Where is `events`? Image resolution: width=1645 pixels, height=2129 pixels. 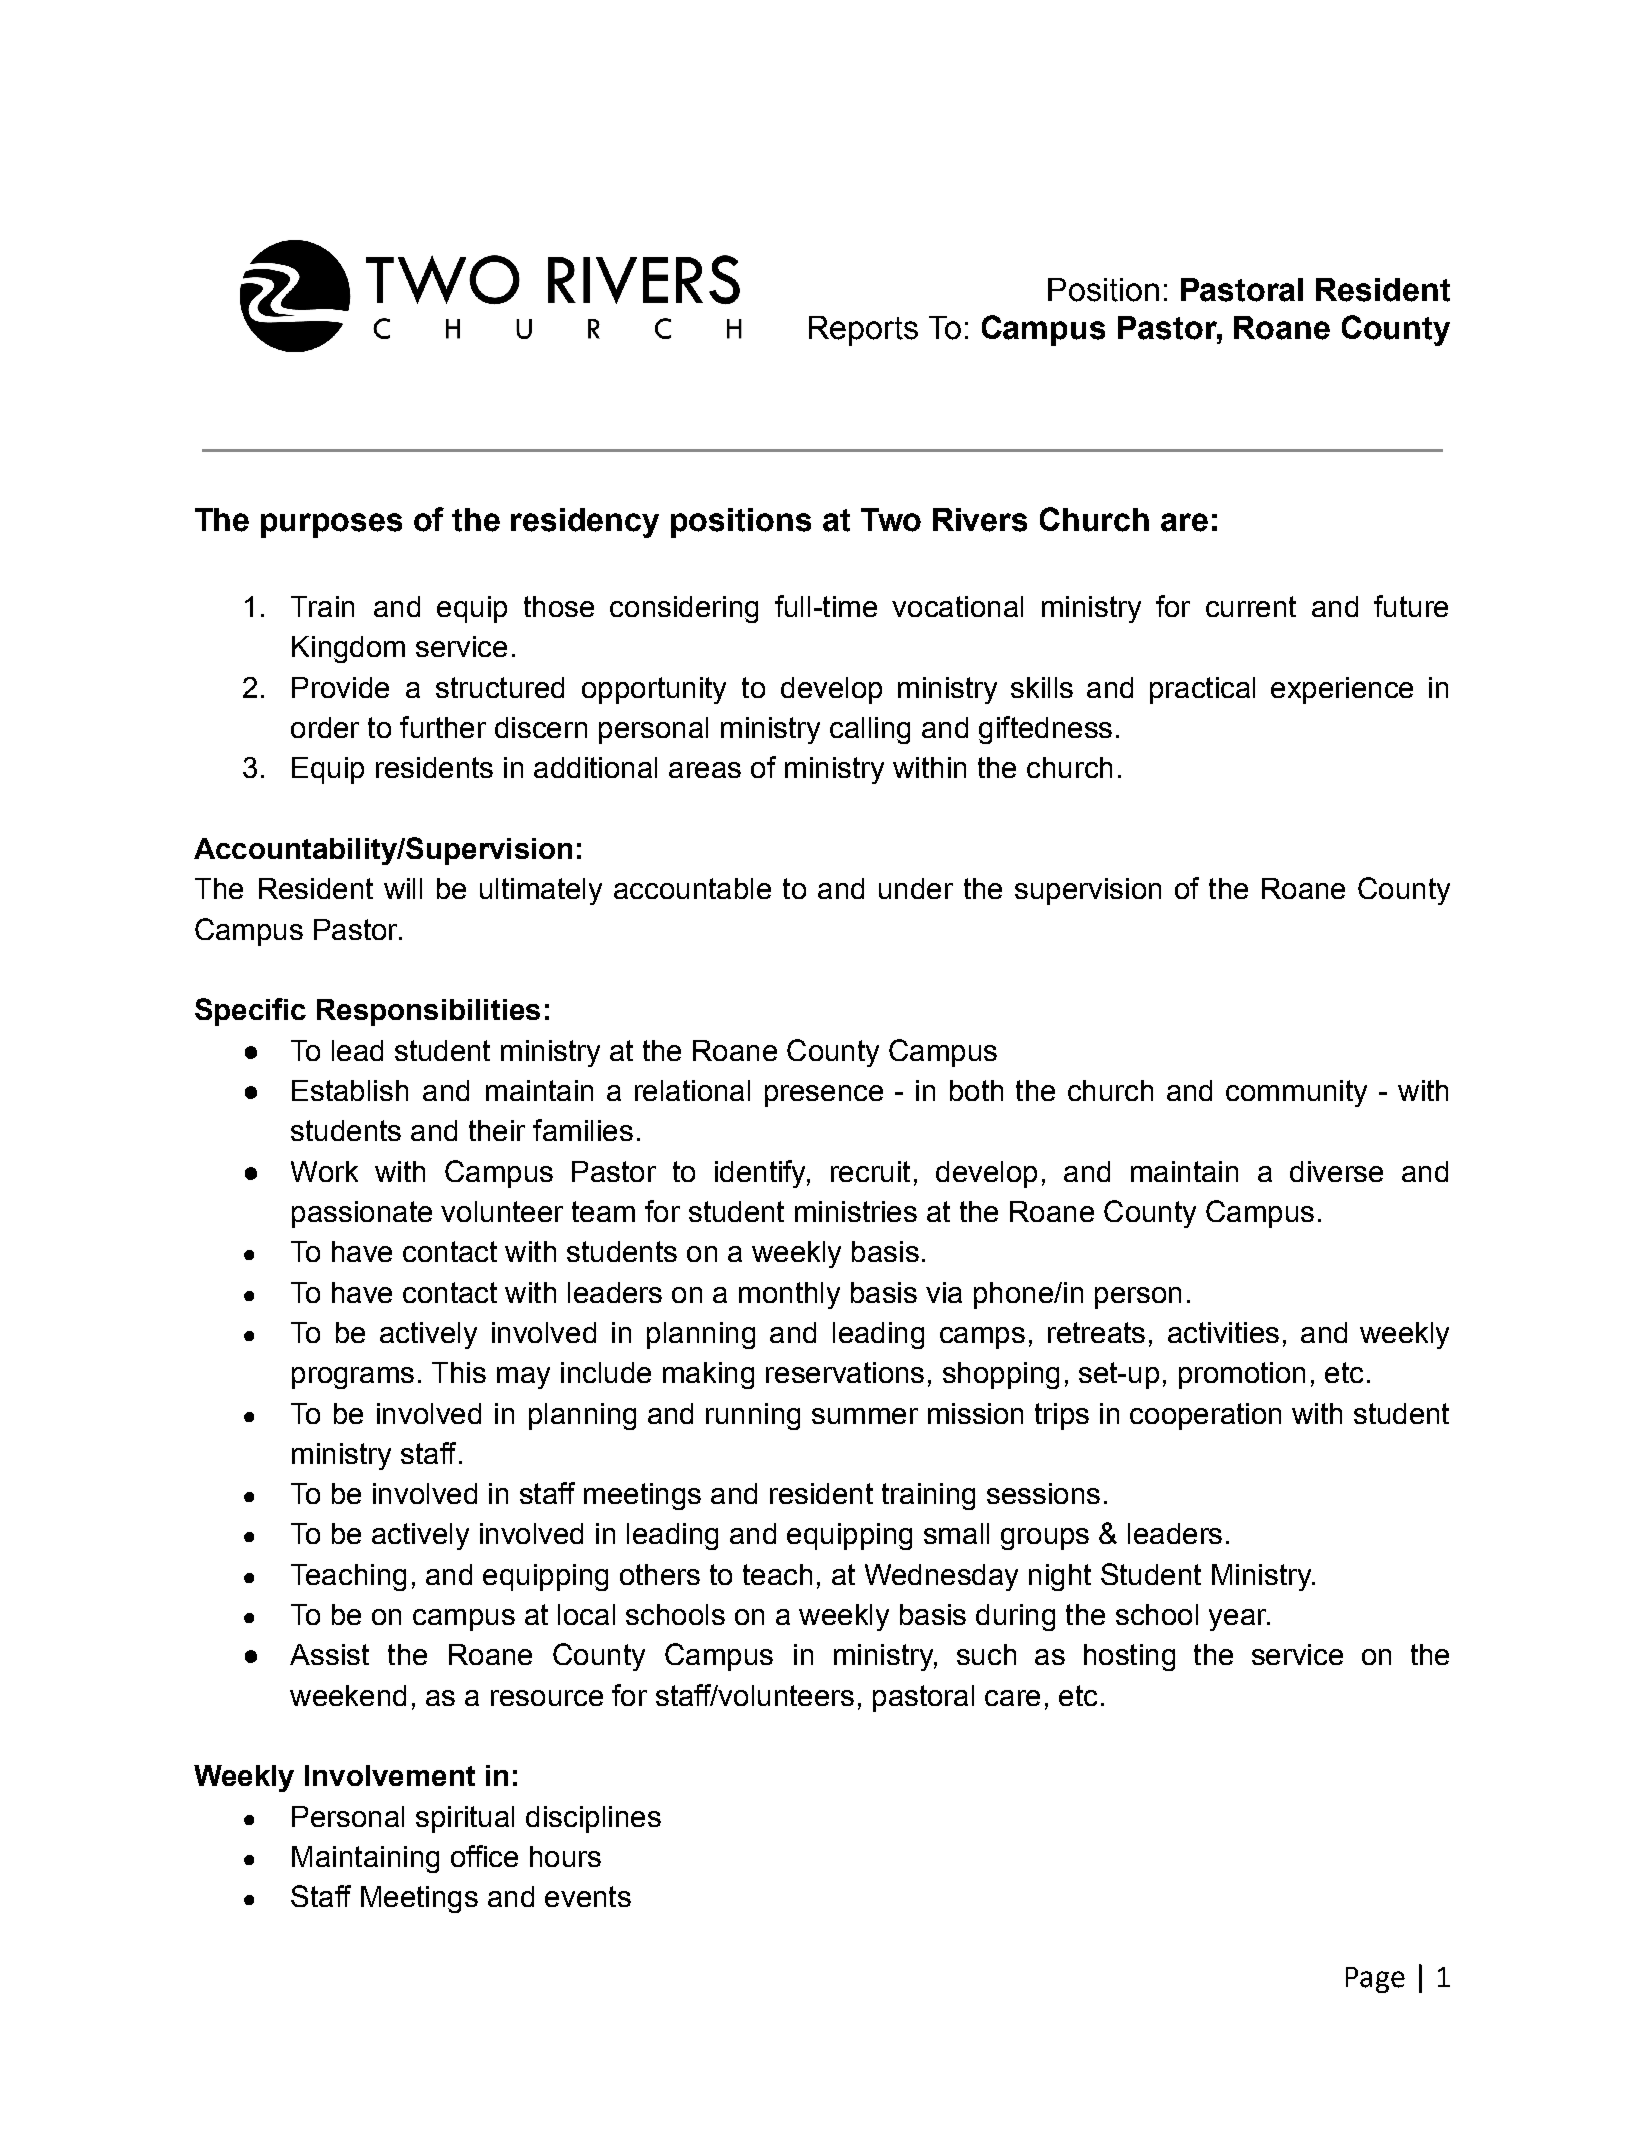
events is located at coordinates (588, 1896).
